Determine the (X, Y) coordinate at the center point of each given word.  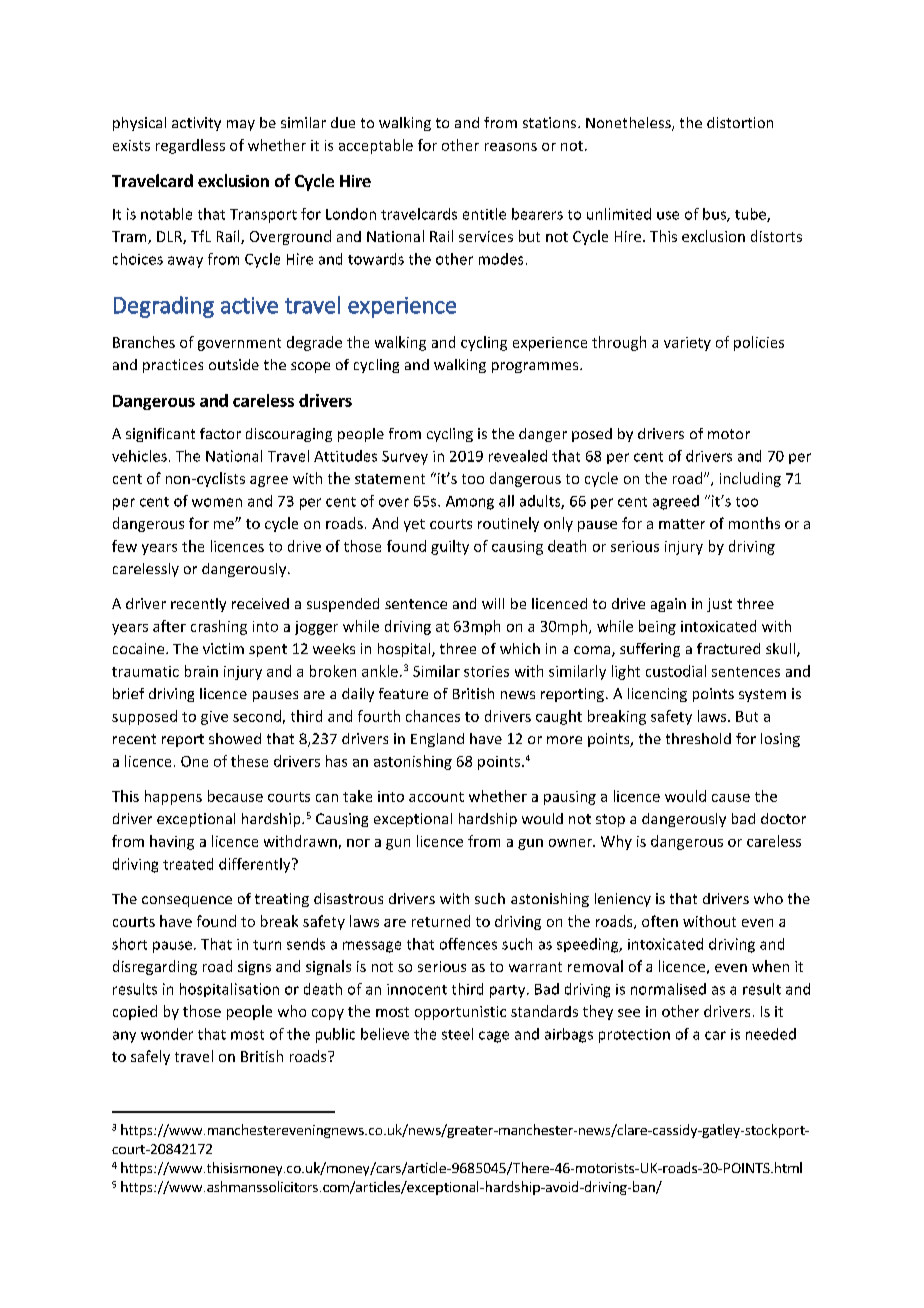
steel (457, 1034)
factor (220, 433)
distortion (740, 122)
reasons (511, 147)
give (214, 718)
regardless (190, 146)
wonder (167, 1034)
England (437, 740)
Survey (405, 458)
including (750, 479)
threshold (698, 738)
